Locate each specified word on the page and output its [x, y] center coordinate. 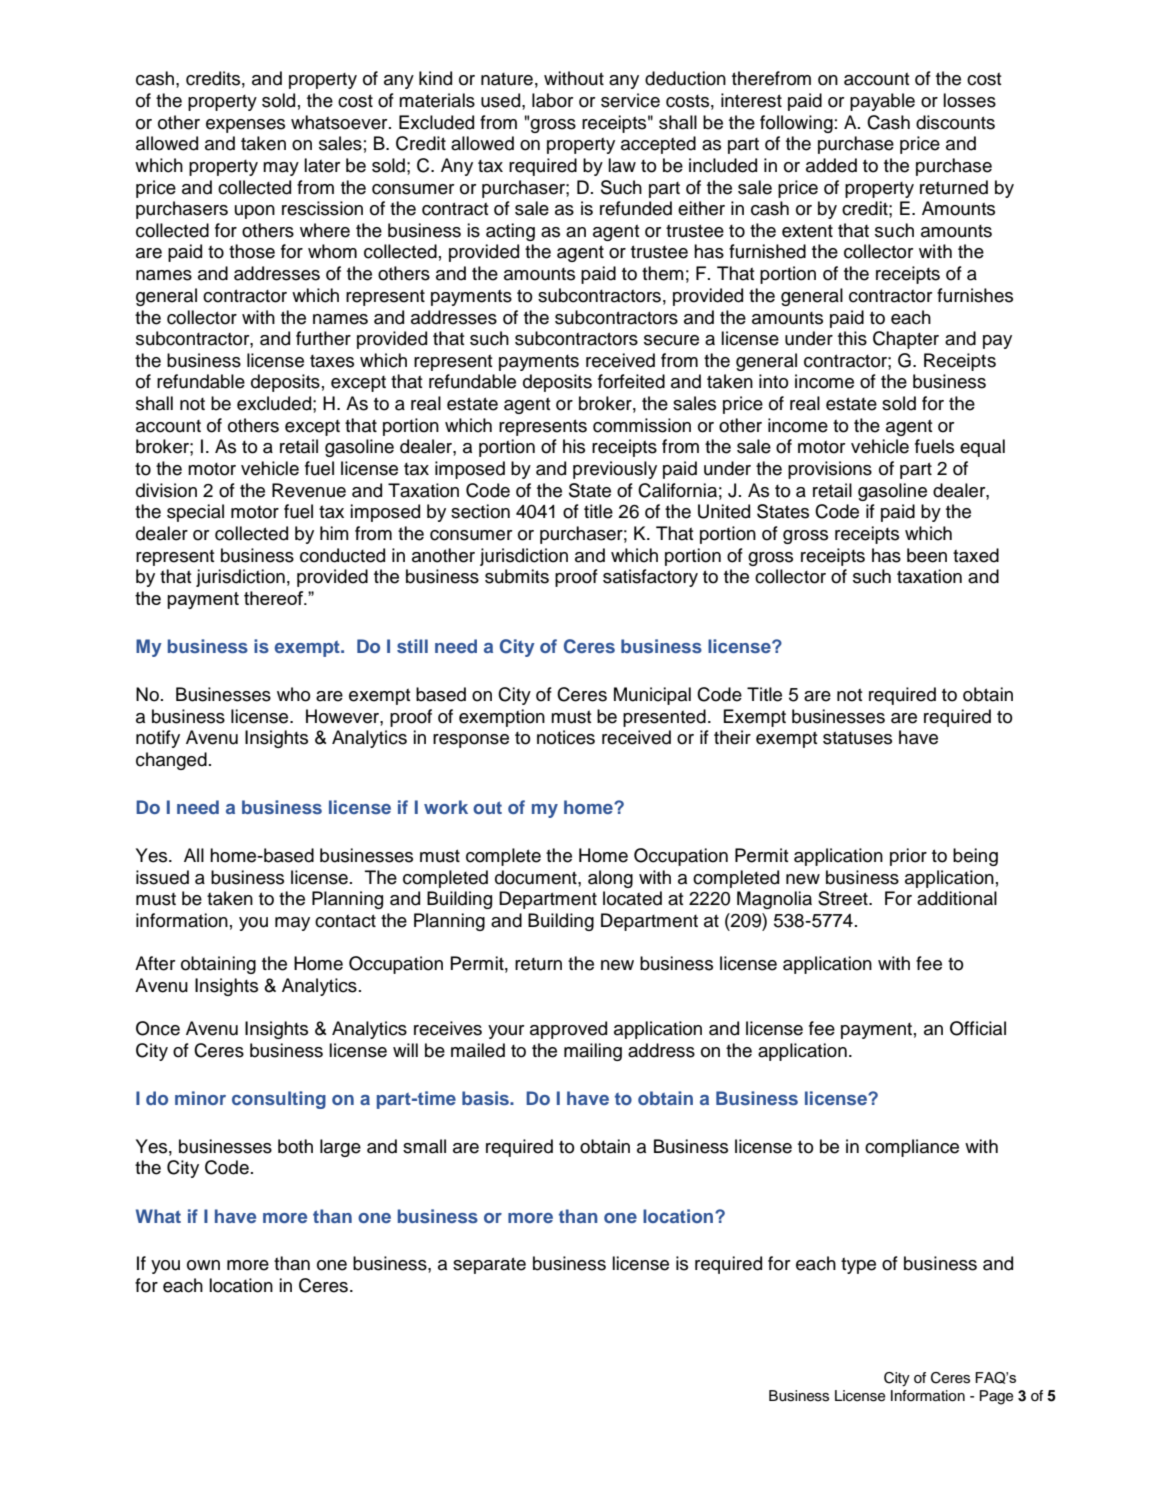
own [203, 1265]
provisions [830, 470]
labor [552, 100]
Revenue [309, 490]
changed [171, 761]
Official [978, 1028]
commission [642, 425]
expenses [245, 126]
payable [882, 102]
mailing [593, 1052]
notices [566, 737]
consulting [279, 1100]
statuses [857, 738]
